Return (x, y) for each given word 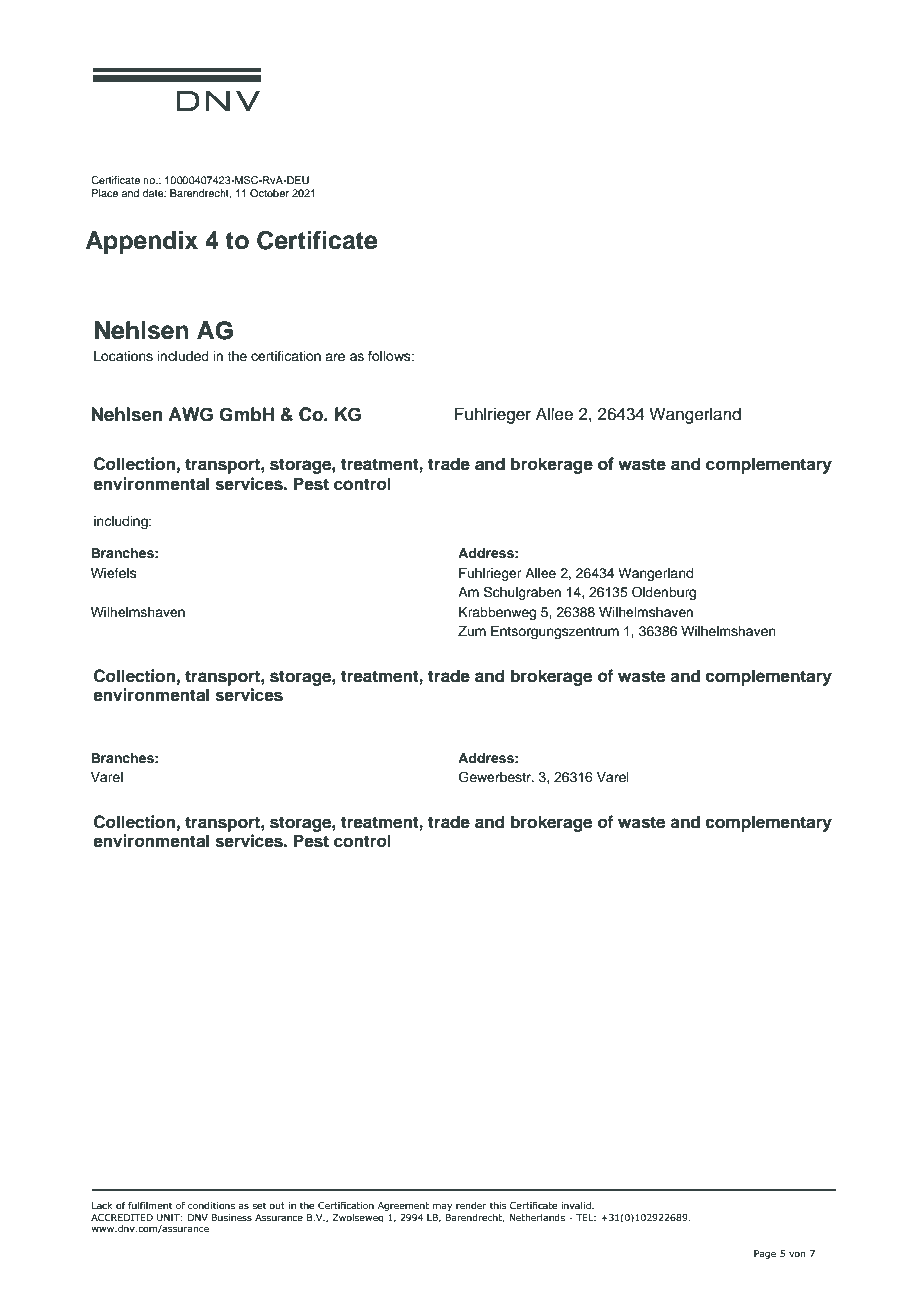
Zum (472, 631)
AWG (190, 414)
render (471, 1205)
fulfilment (150, 1205)
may (442, 1207)
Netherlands (537, 1217)
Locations (123, 356)
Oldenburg (664, 593)
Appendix (142, 242)
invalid (577, 1205)
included (183, 356)
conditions (211, 1205)
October (269, 193)
